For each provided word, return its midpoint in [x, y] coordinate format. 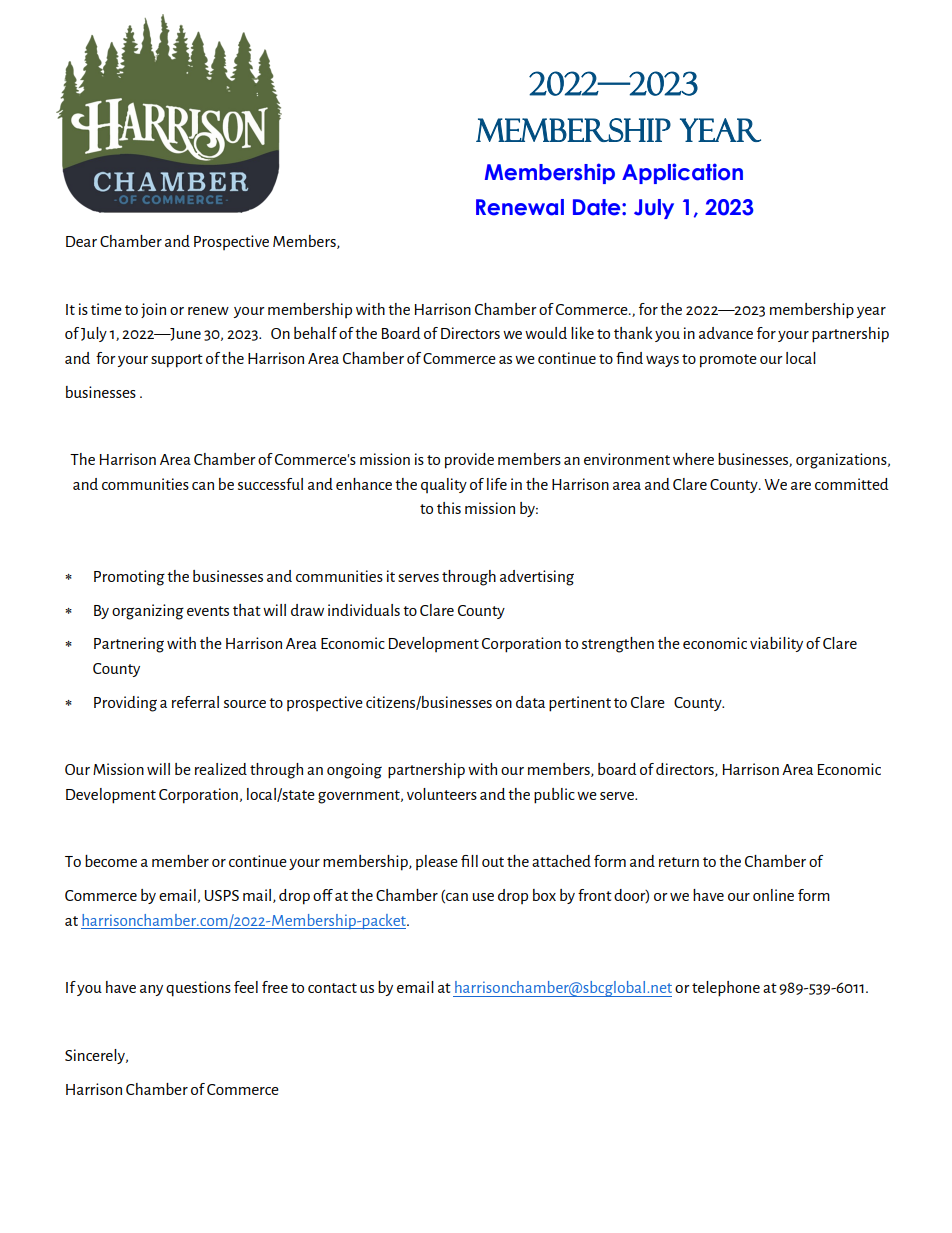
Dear [81, 241]
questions [198, 989]
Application [682, 173]
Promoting [129, 578]
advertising [537, 578]
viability [776, 644]
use [483, 897]
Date [598, 207]
